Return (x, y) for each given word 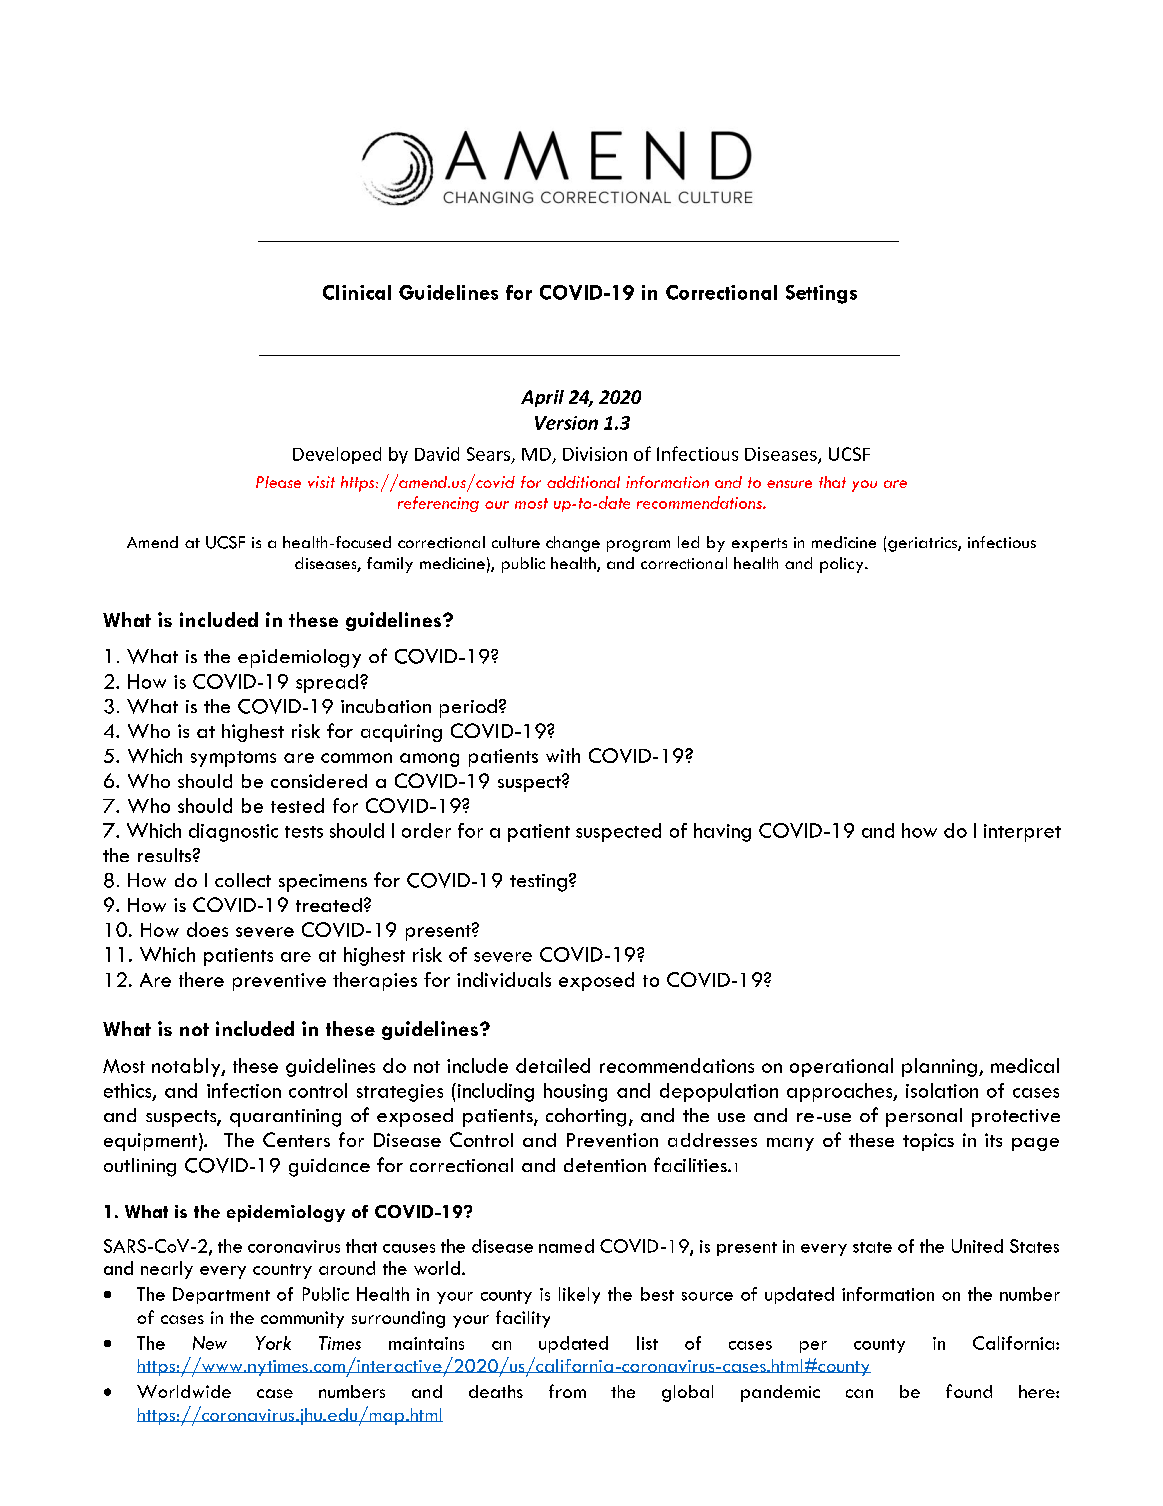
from (567, 1391)
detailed (553, 1065)
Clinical (357, 292)
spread (327, 683)
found (969, 1391)
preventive (279, 982)
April (542, 398)
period (468, 708)
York (273, 1343)
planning (939, 1067)
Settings (821, 294)
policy (843, 565)
